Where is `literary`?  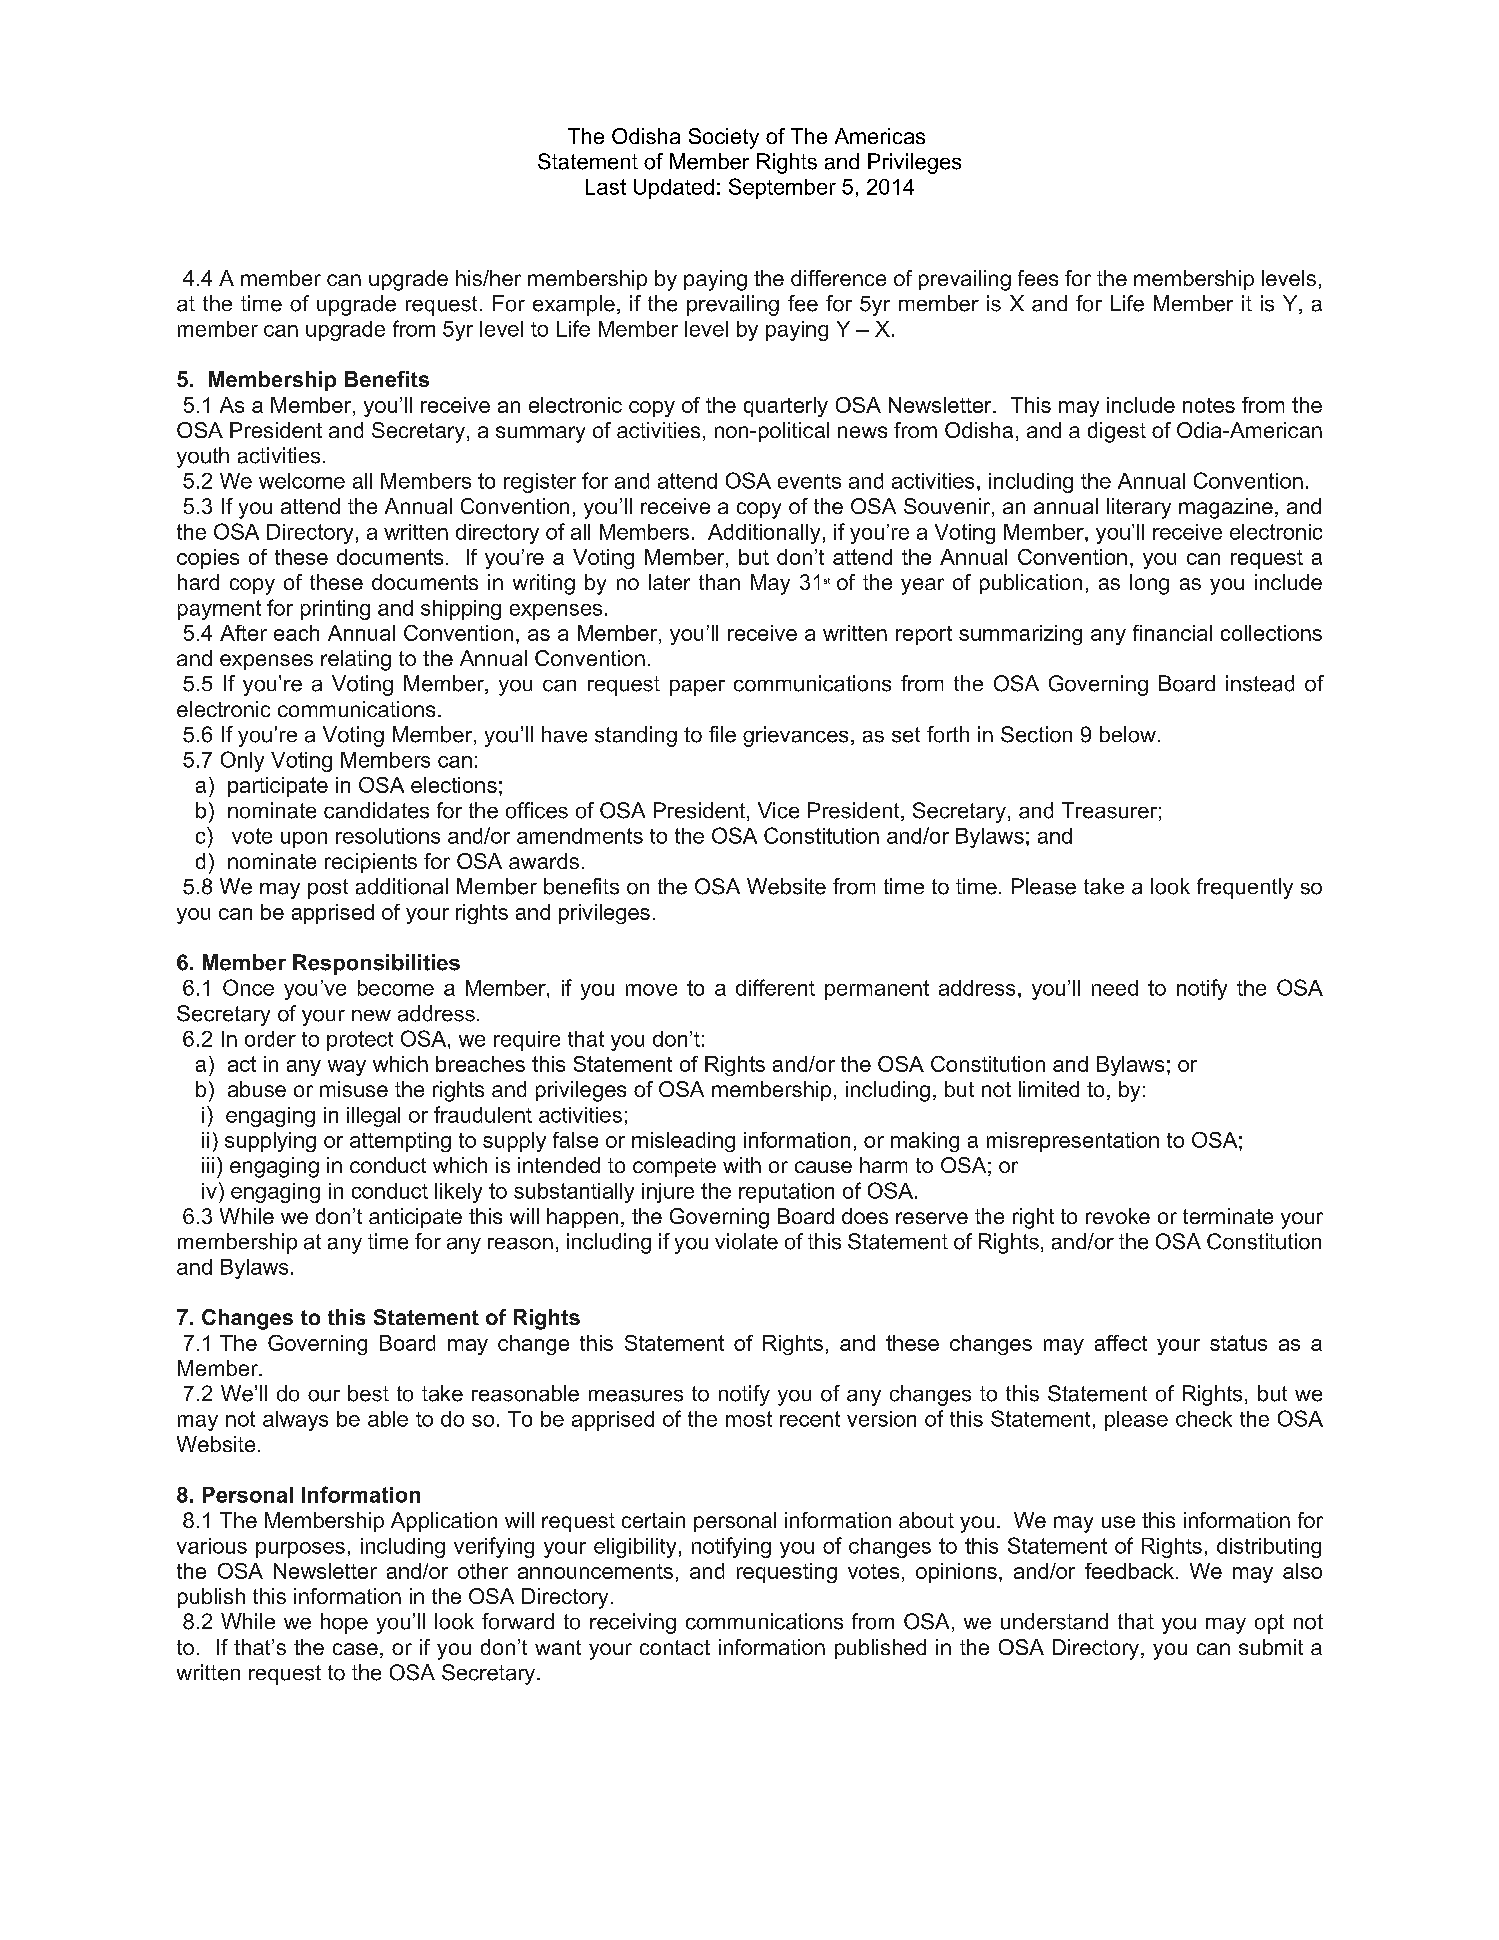
literary is located at coordinates (1139, 508).
